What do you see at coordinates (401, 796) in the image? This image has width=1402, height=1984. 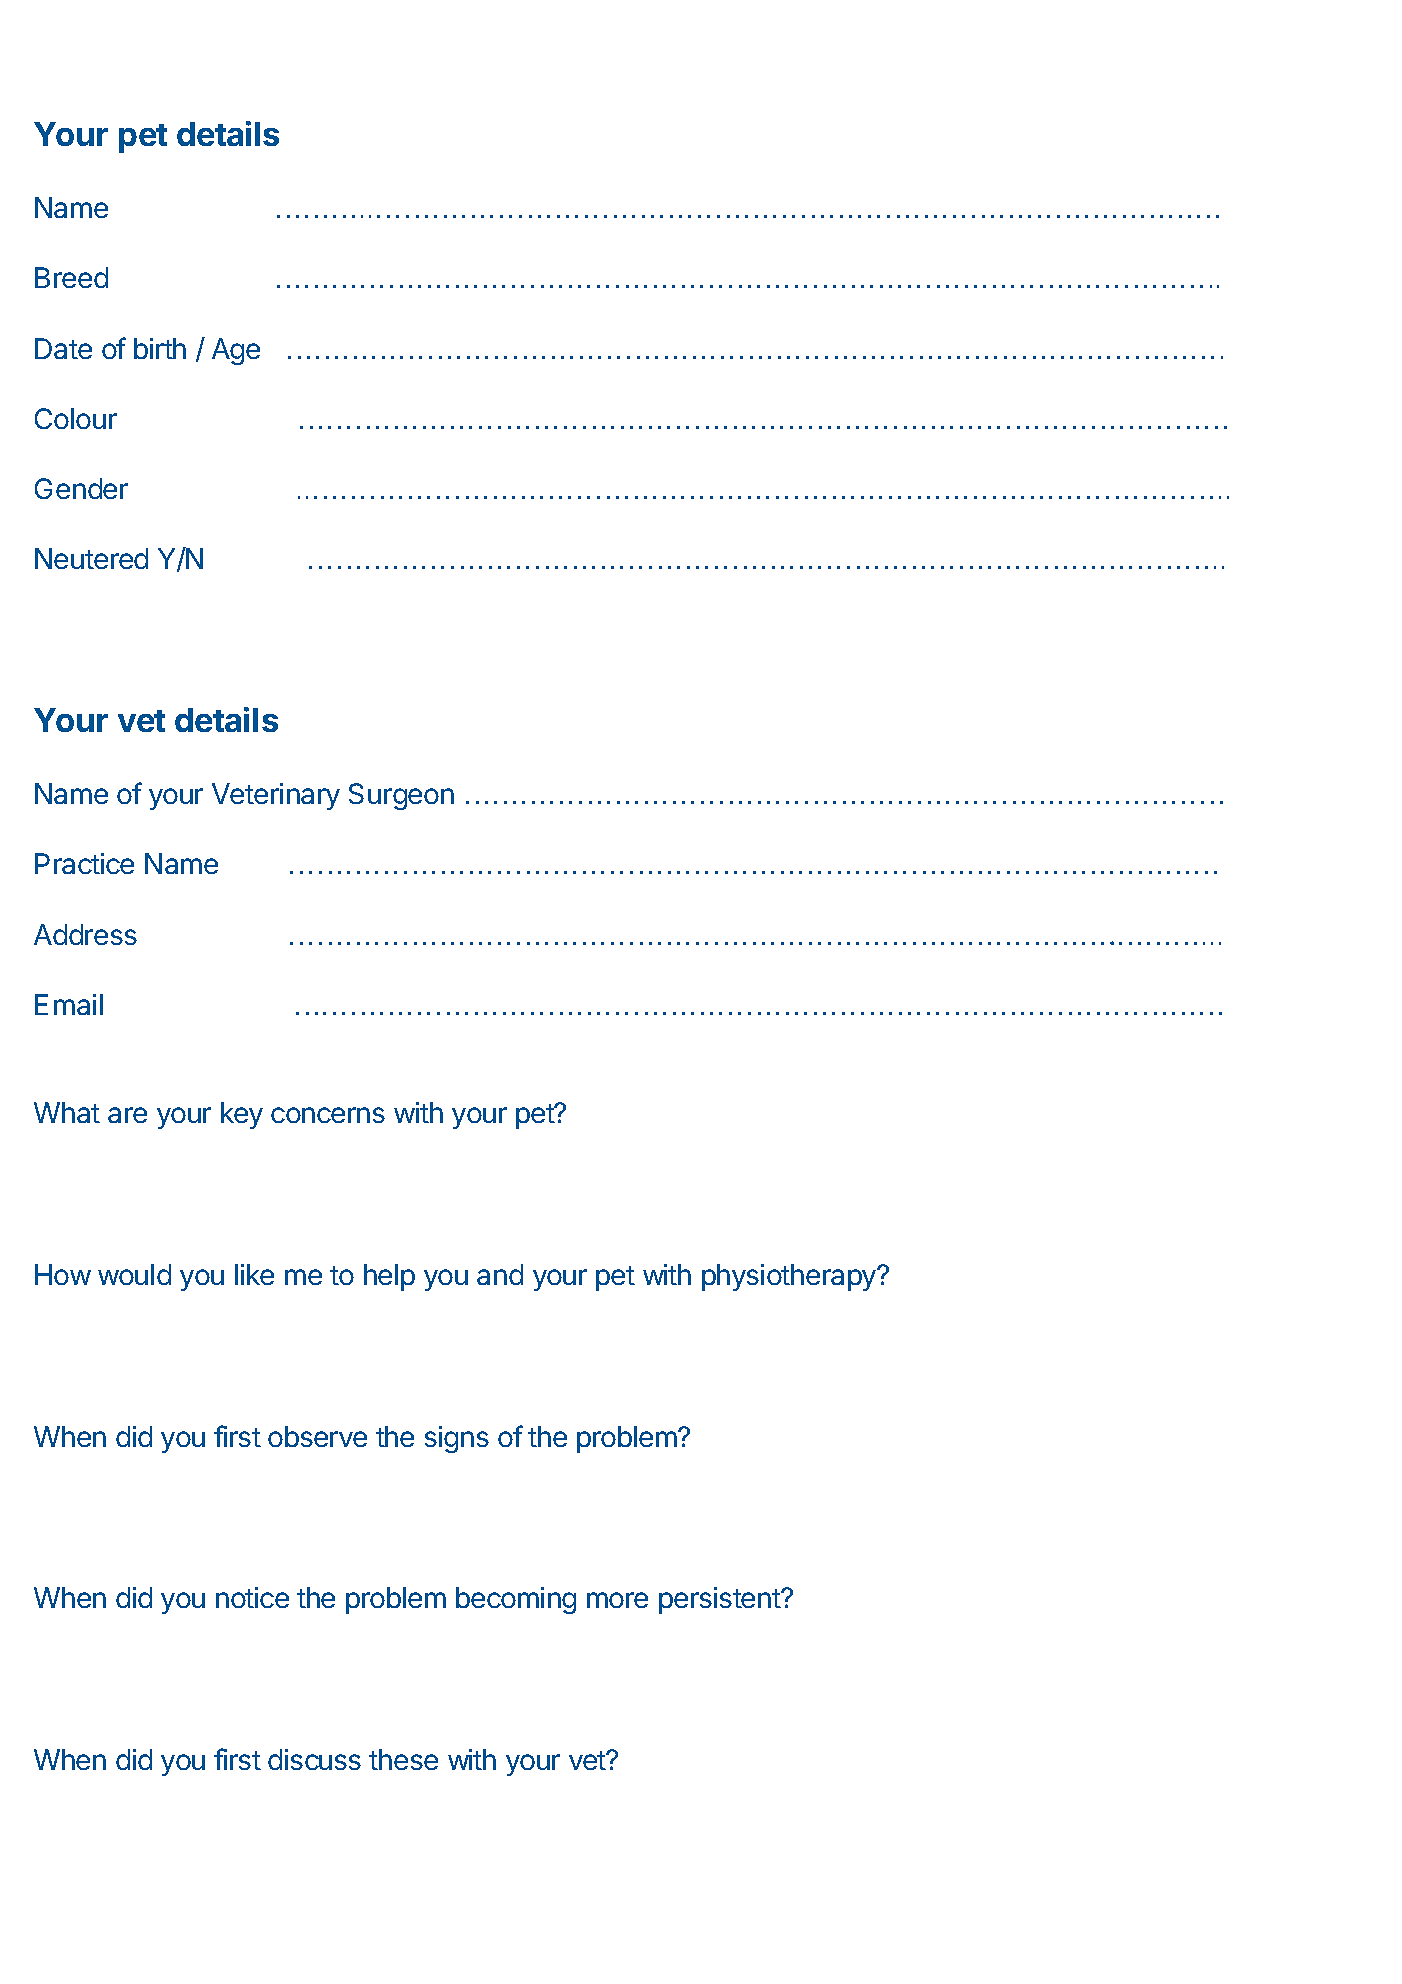 I see `Surgeon` at bounding box center [401, 796].
